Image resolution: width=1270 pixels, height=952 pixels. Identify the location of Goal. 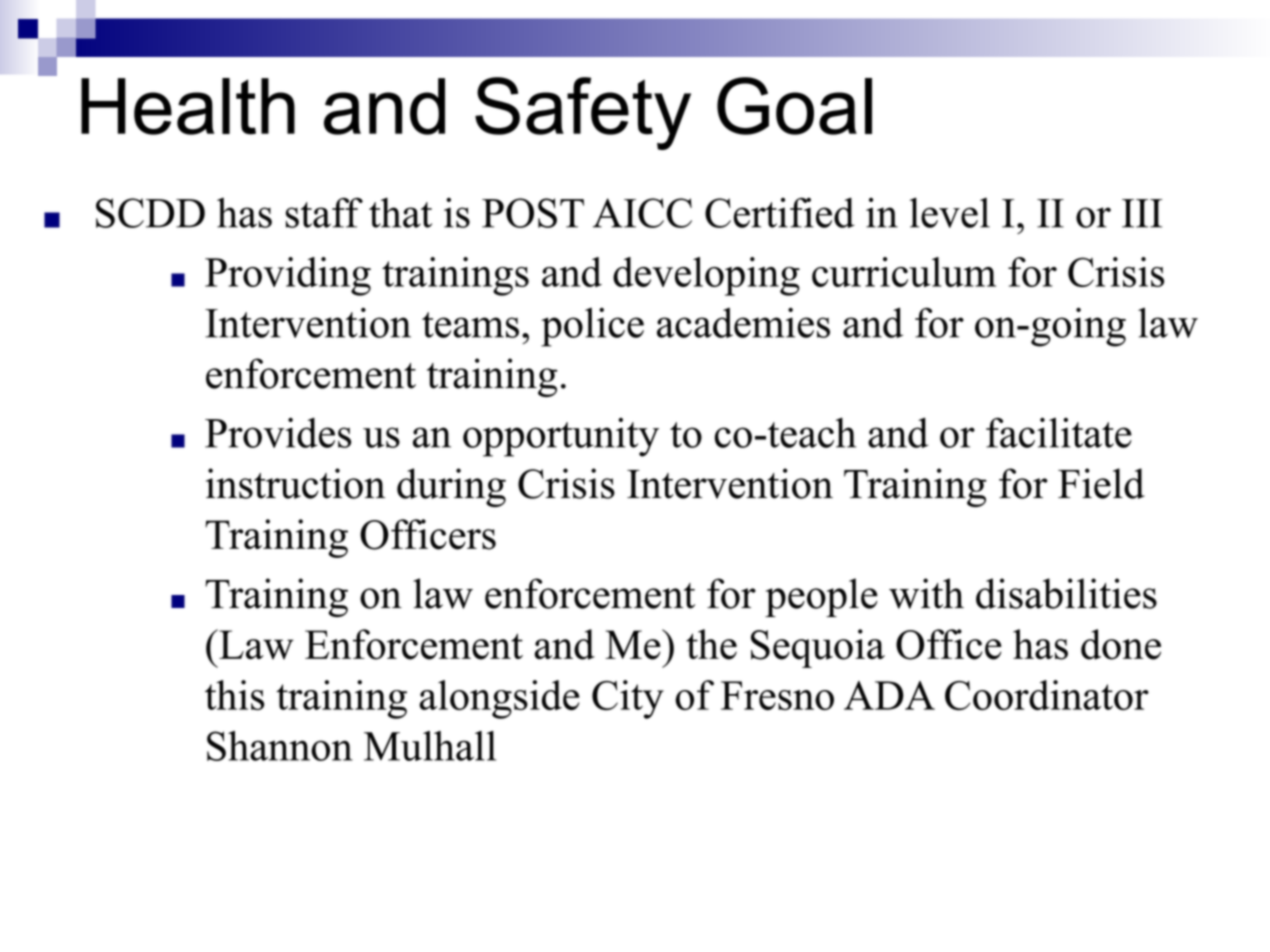
(794, 106).
